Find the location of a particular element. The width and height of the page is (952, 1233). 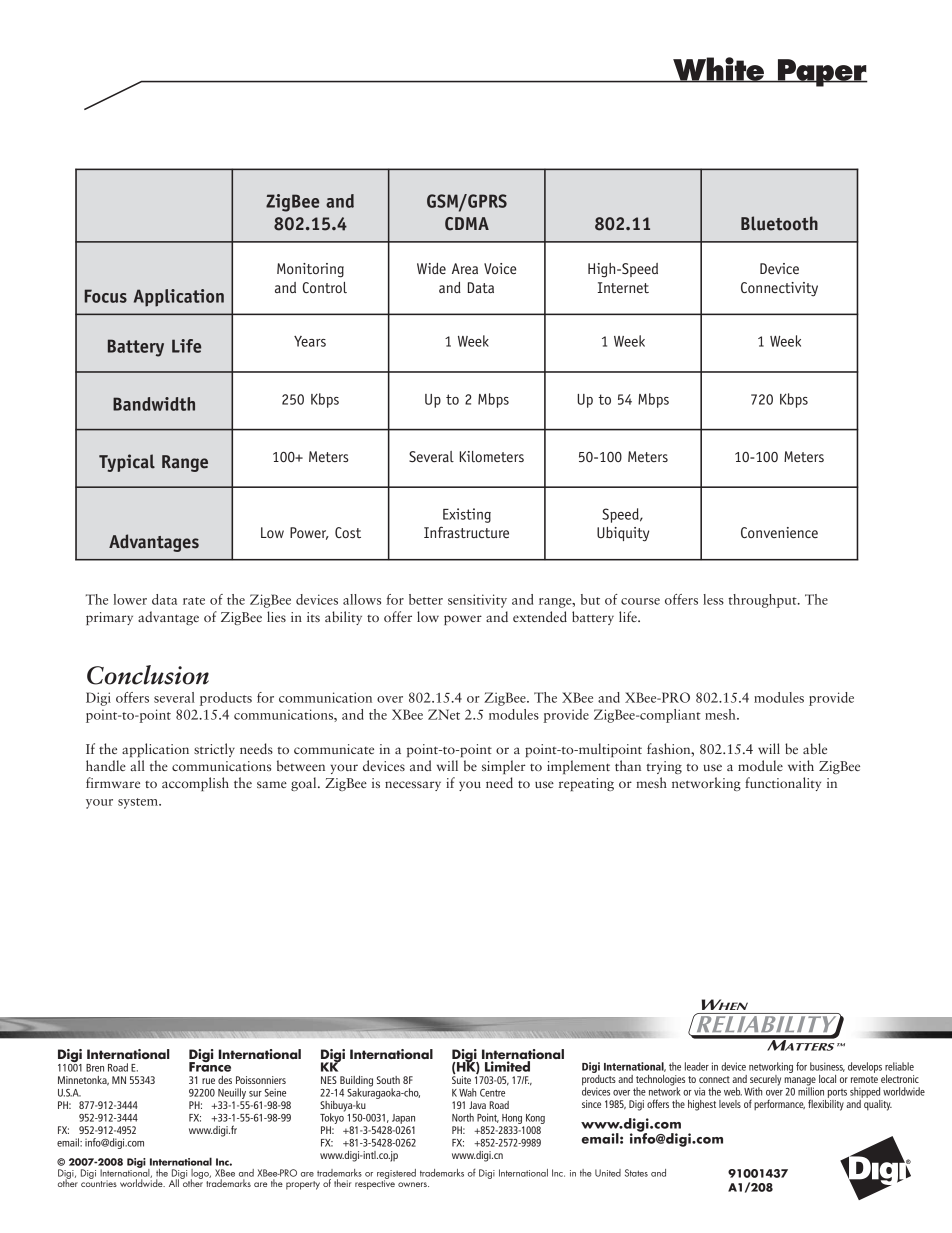

Monitoring is located at coordinates (310, 270).
